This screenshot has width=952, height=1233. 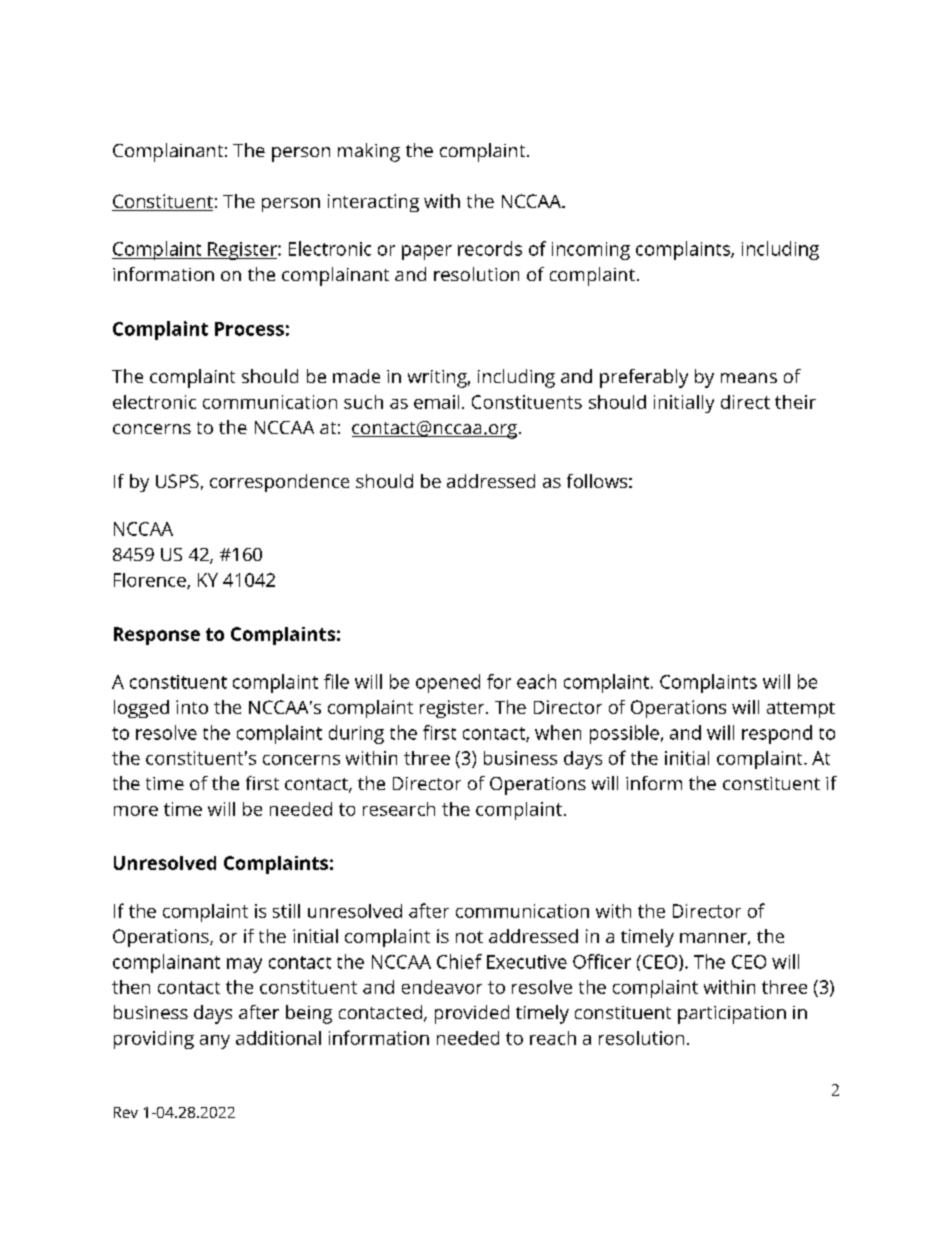 What do you see at coordinates (558, 732) in the screenshot?
I see `when` at bounding box center [558, 732].
